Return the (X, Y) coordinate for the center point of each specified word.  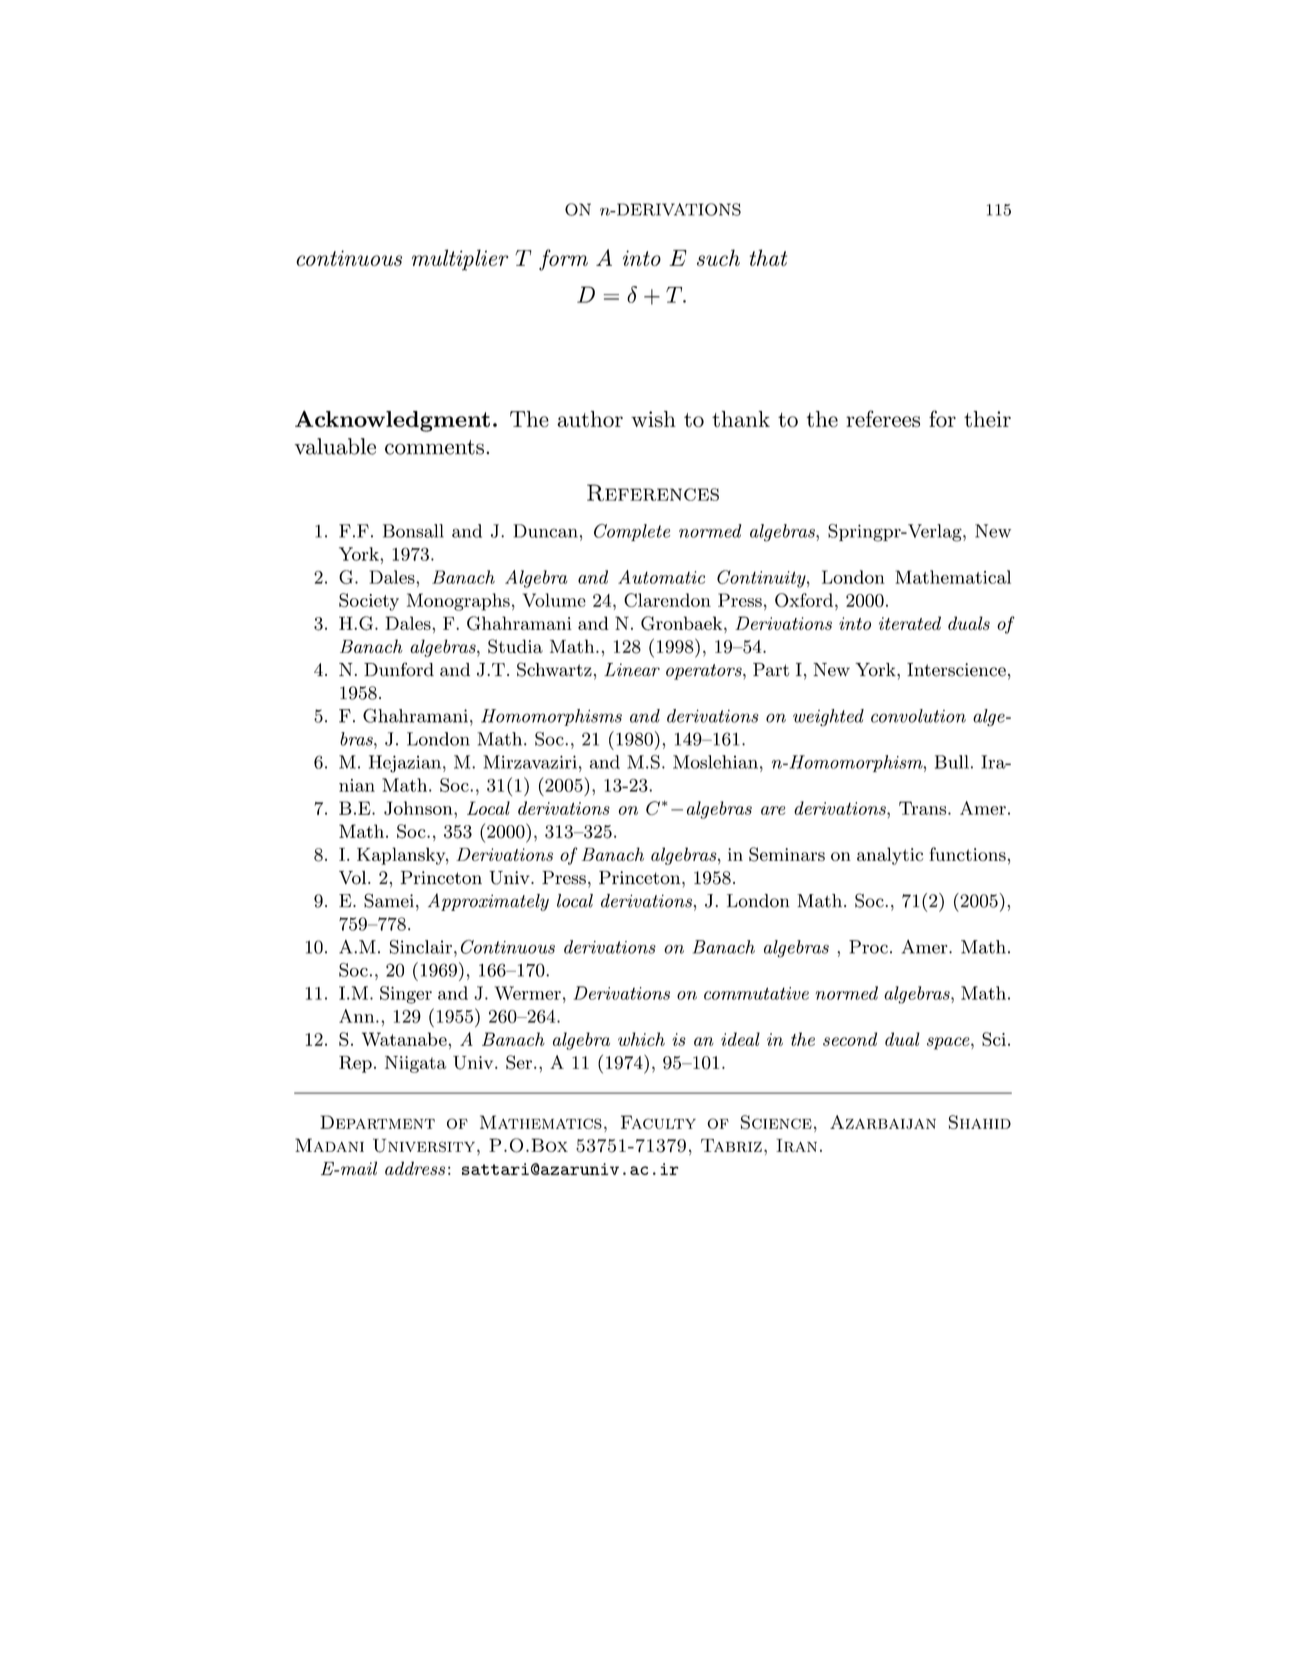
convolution (918, 716)
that (768, 257)
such (718, 257)
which (641, 1039)
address (415, 1168)
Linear (632, 670)
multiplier (460, 260)
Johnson (419, 808)
